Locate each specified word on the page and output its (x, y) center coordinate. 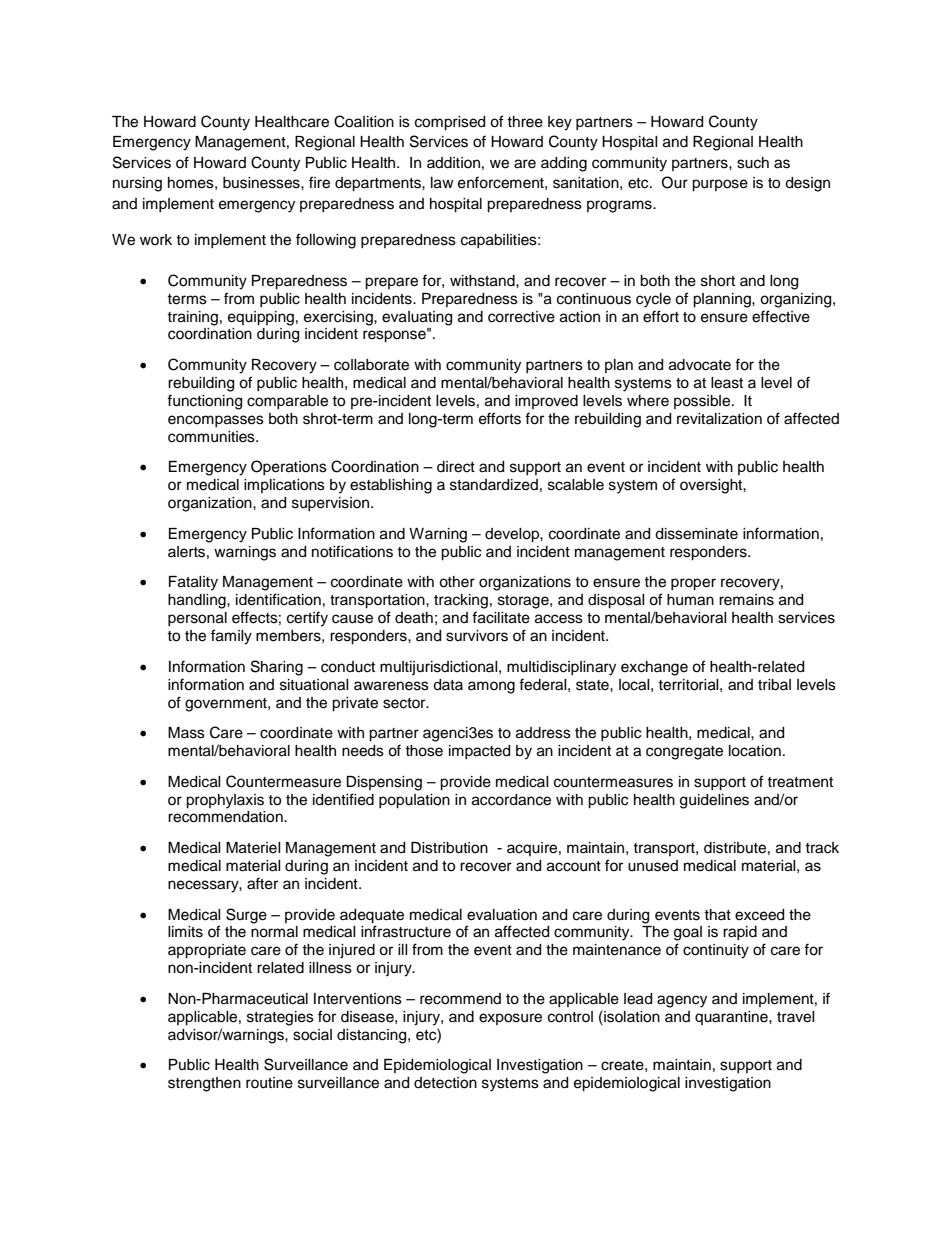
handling (198, 601)
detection (445, 1083)
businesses (262, 183)
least (727, 383)
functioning (204, 402)
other (457, 582)
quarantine (732, 1018)
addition (453, 163)
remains (746, 600)
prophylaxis (225, 801)
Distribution (449, 848)
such (753, 163)
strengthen (204, 1084)
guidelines (714, 801)
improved (546, 402)
